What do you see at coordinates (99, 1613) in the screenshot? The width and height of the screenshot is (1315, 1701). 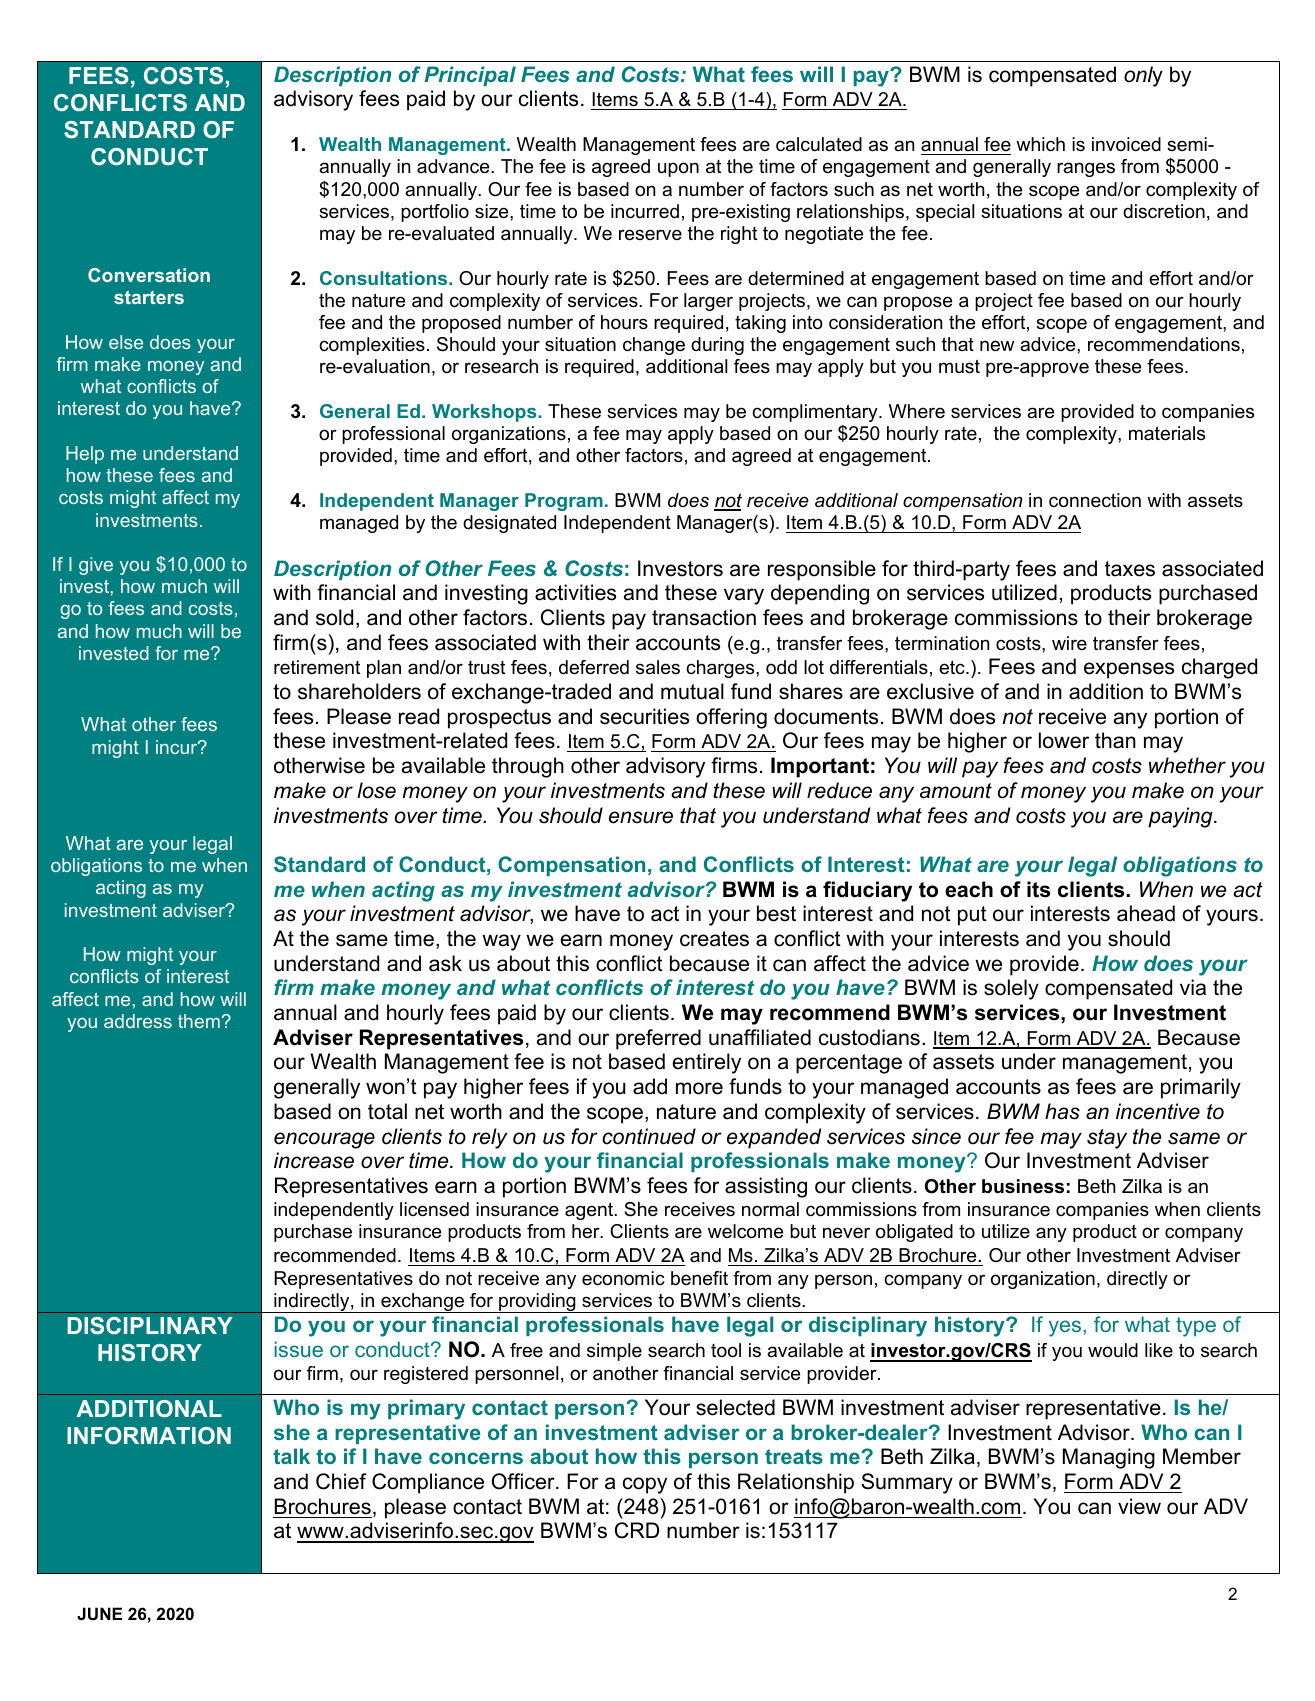 I see `JUNE` at bounding box center [99, 1613].
